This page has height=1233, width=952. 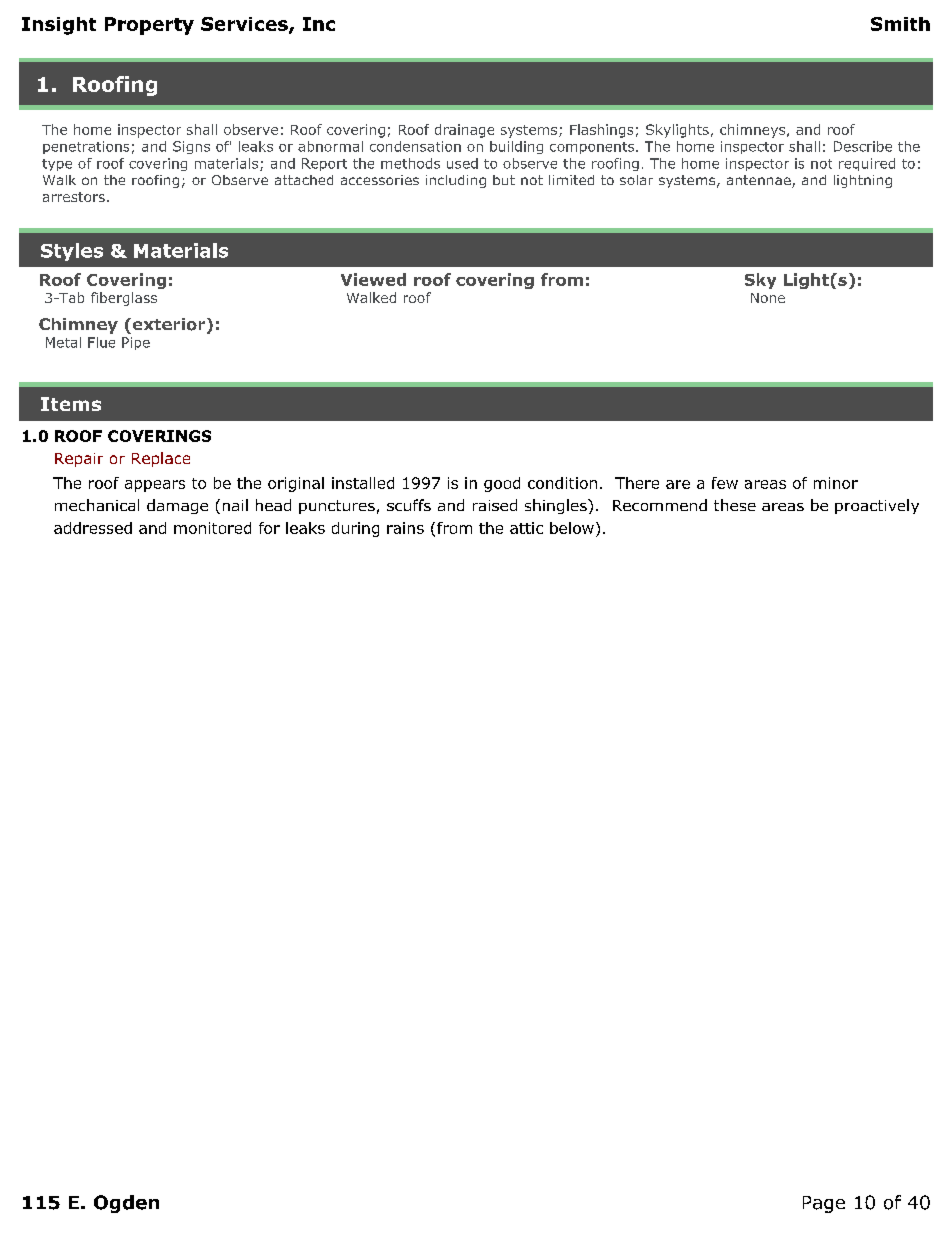 I want to click on Smith, so click(x=900, y=24).
